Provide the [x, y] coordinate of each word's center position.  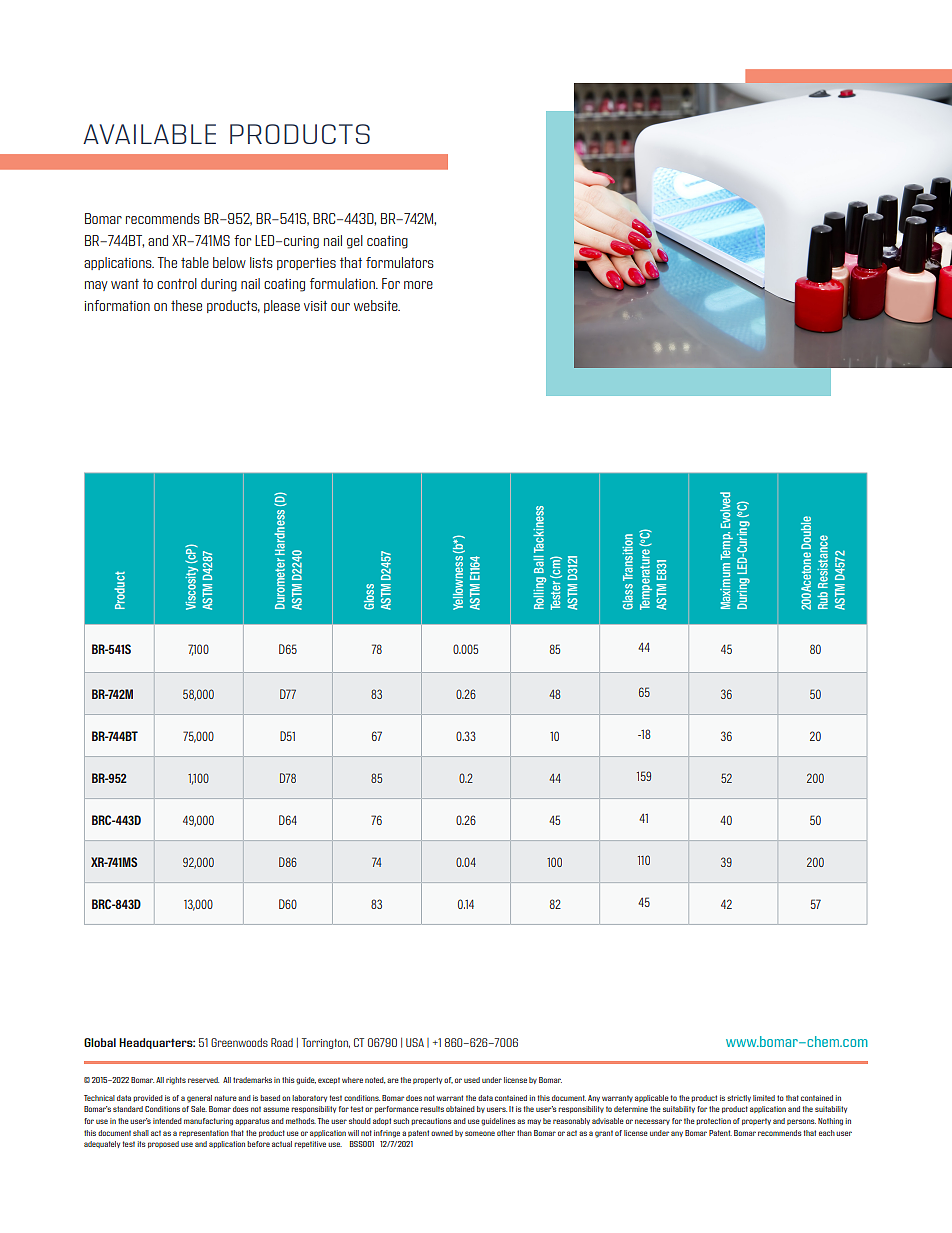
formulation [343, 283]
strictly [739, 1098]
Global [100, 1042]
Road [282, 1042]
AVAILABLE [149, 134]
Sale [199, 1109]
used [472, 1080]
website [377, 305]
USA [415, 1042]
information [117, 305]
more [418, 285]
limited [764, 1098]
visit [315, 306]
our [340, 307]
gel [355, 242]
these [186, 305]
